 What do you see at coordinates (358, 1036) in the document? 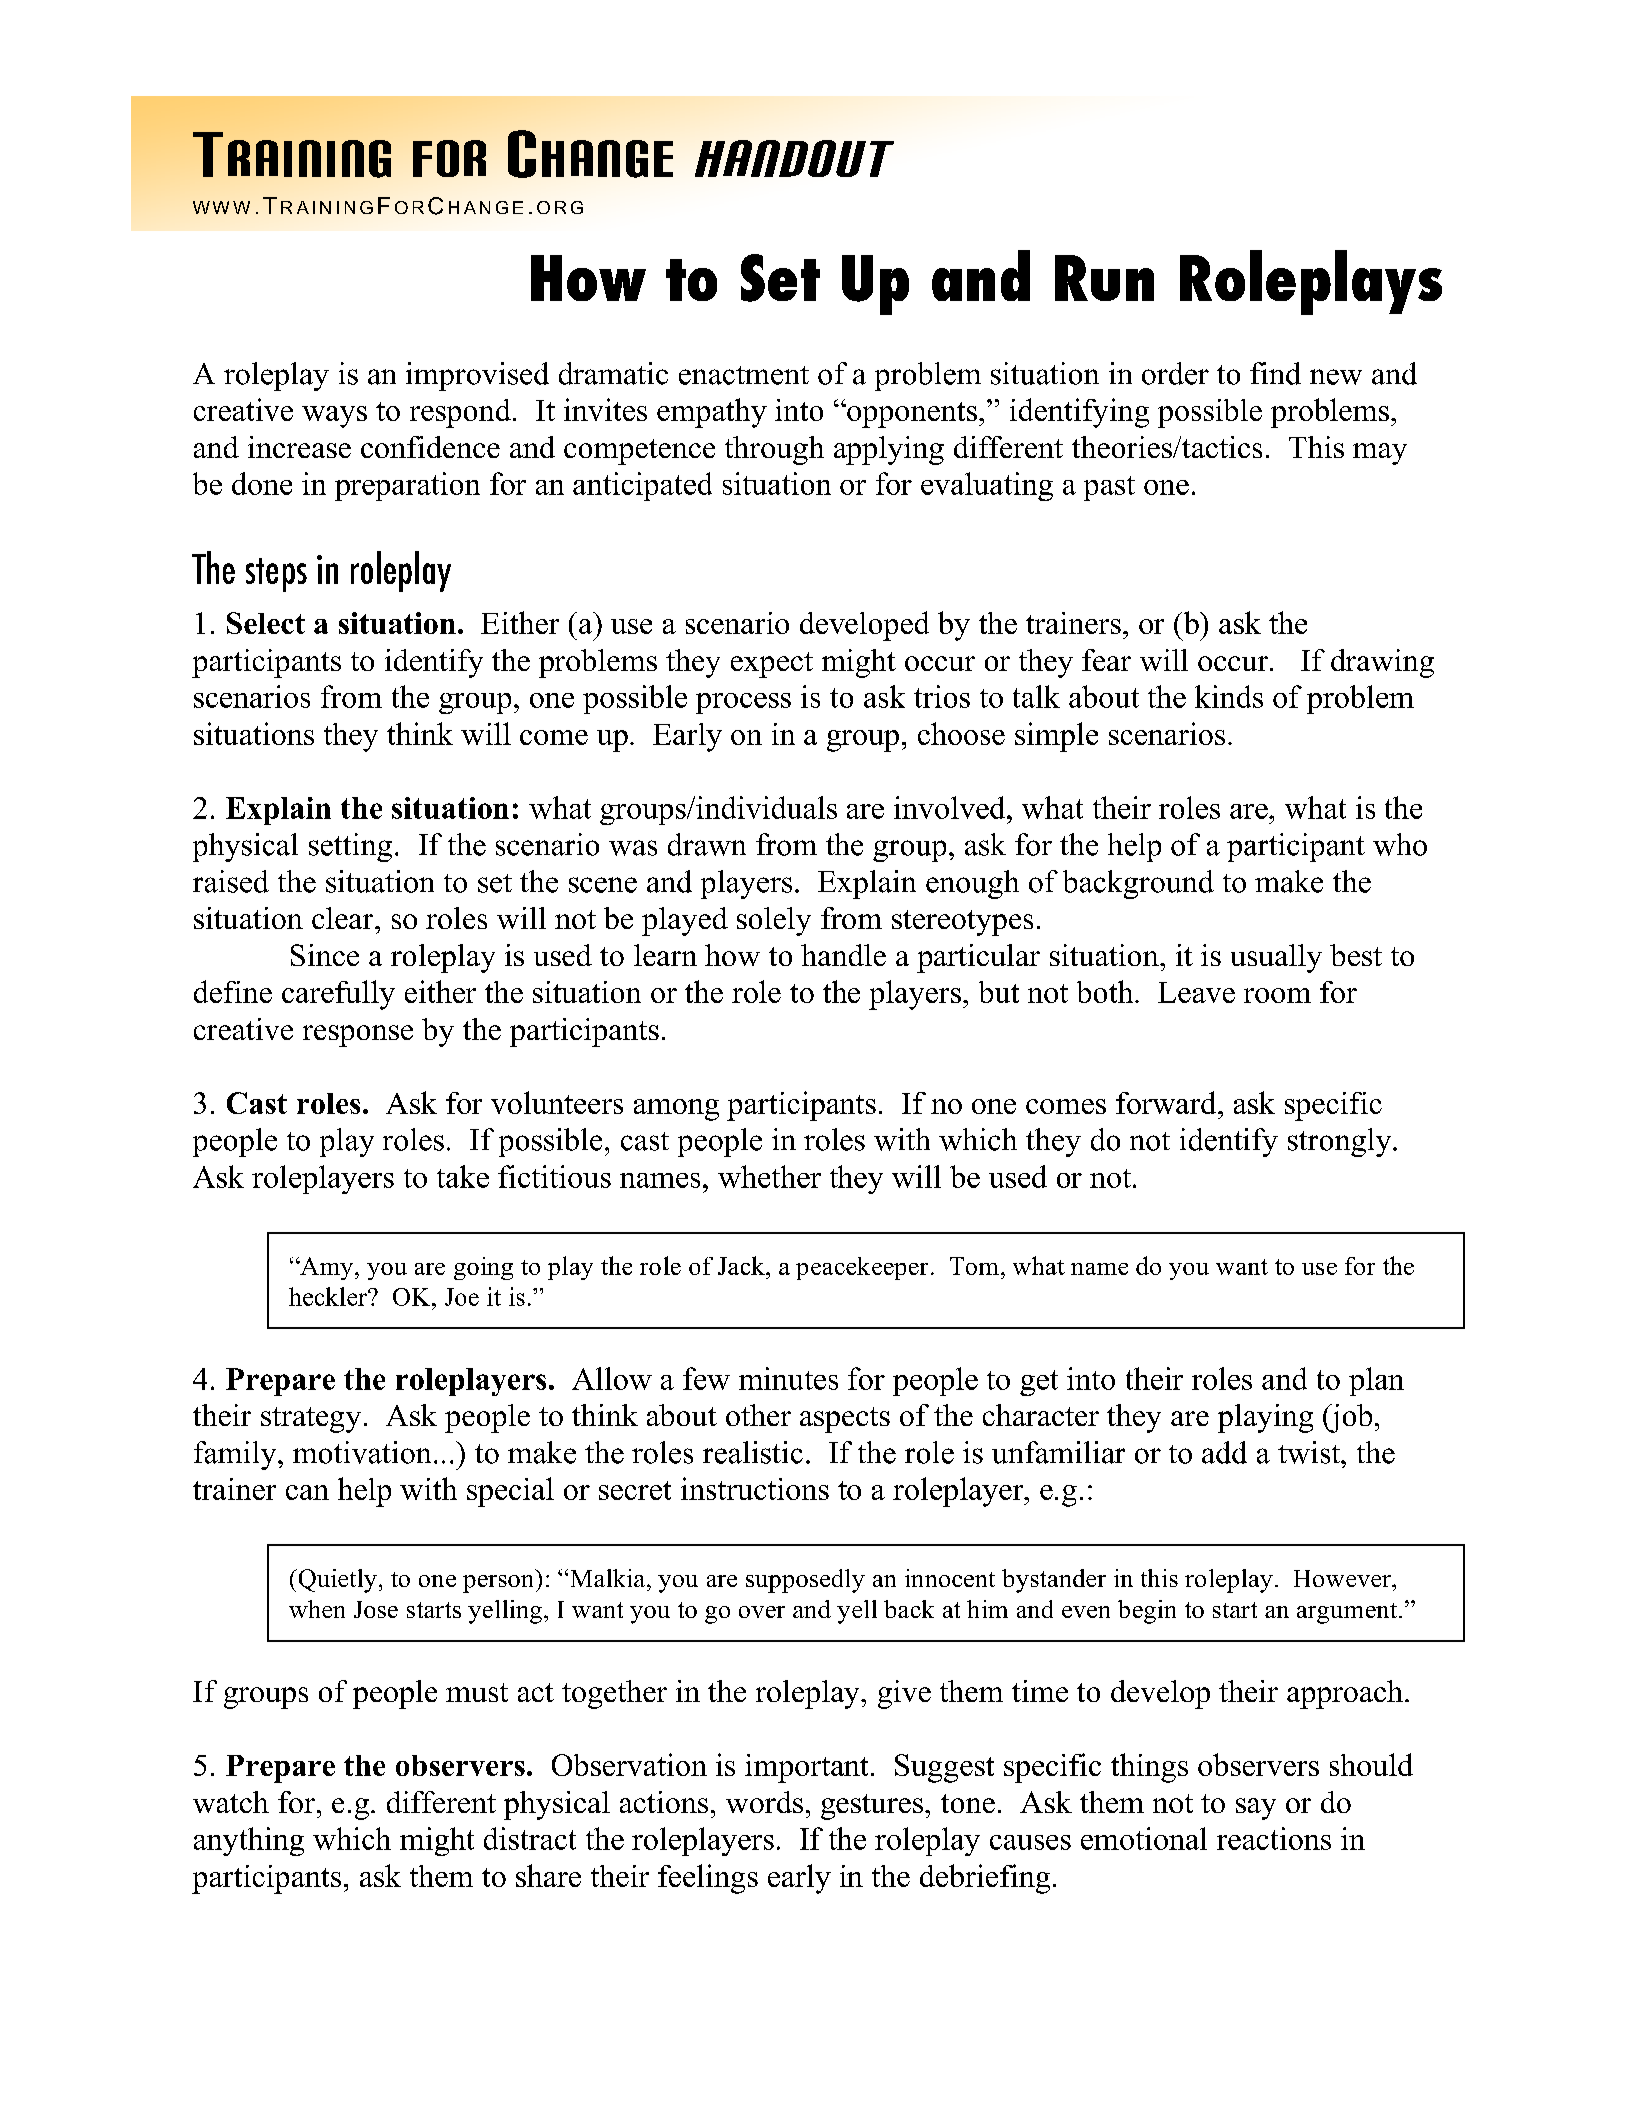
I see `response` at bounding box center [358, 1036].
